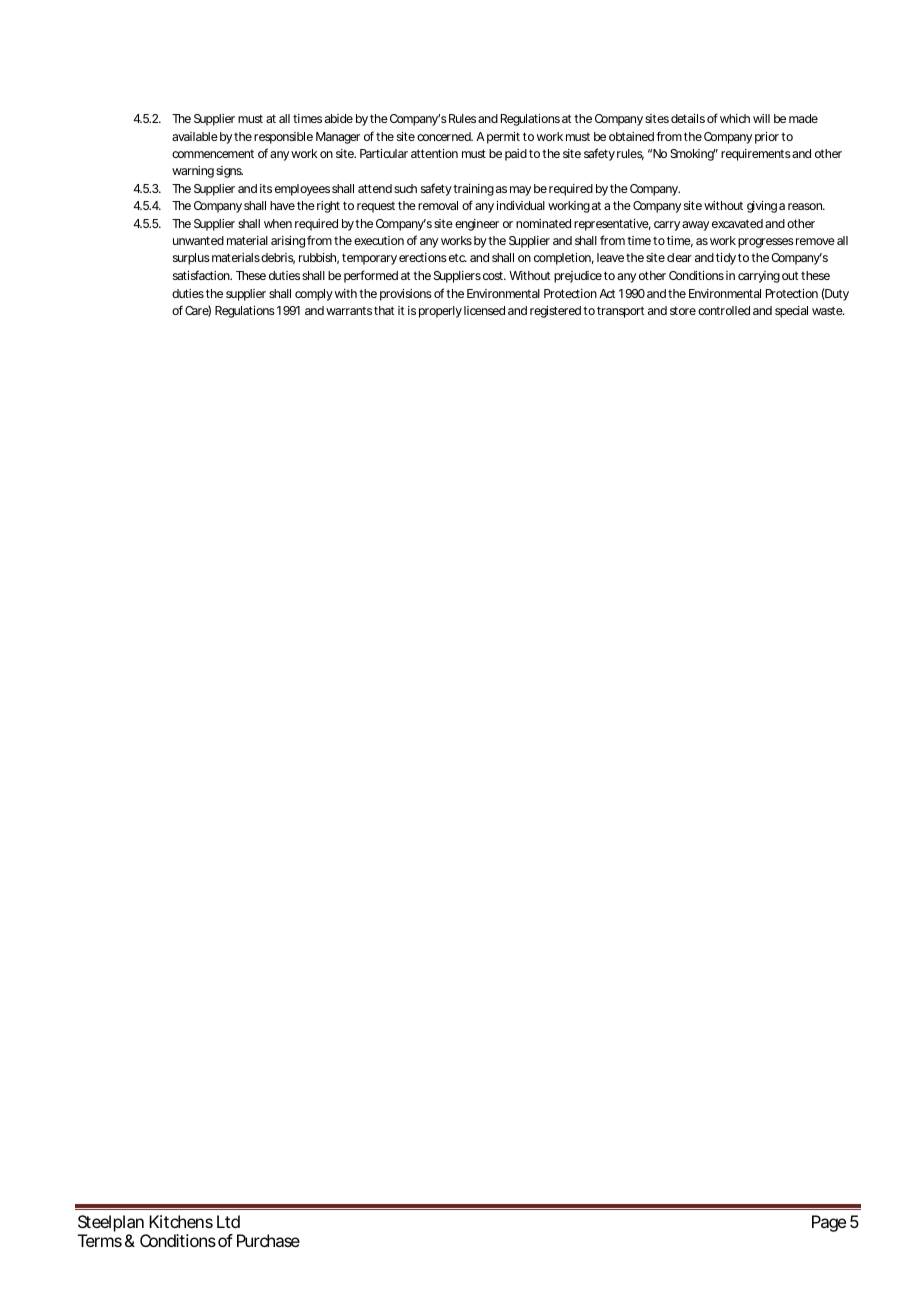  What do you see at coordinates (756, 155) in the page?
I see `requirements` at bounding box center [756, 155].
